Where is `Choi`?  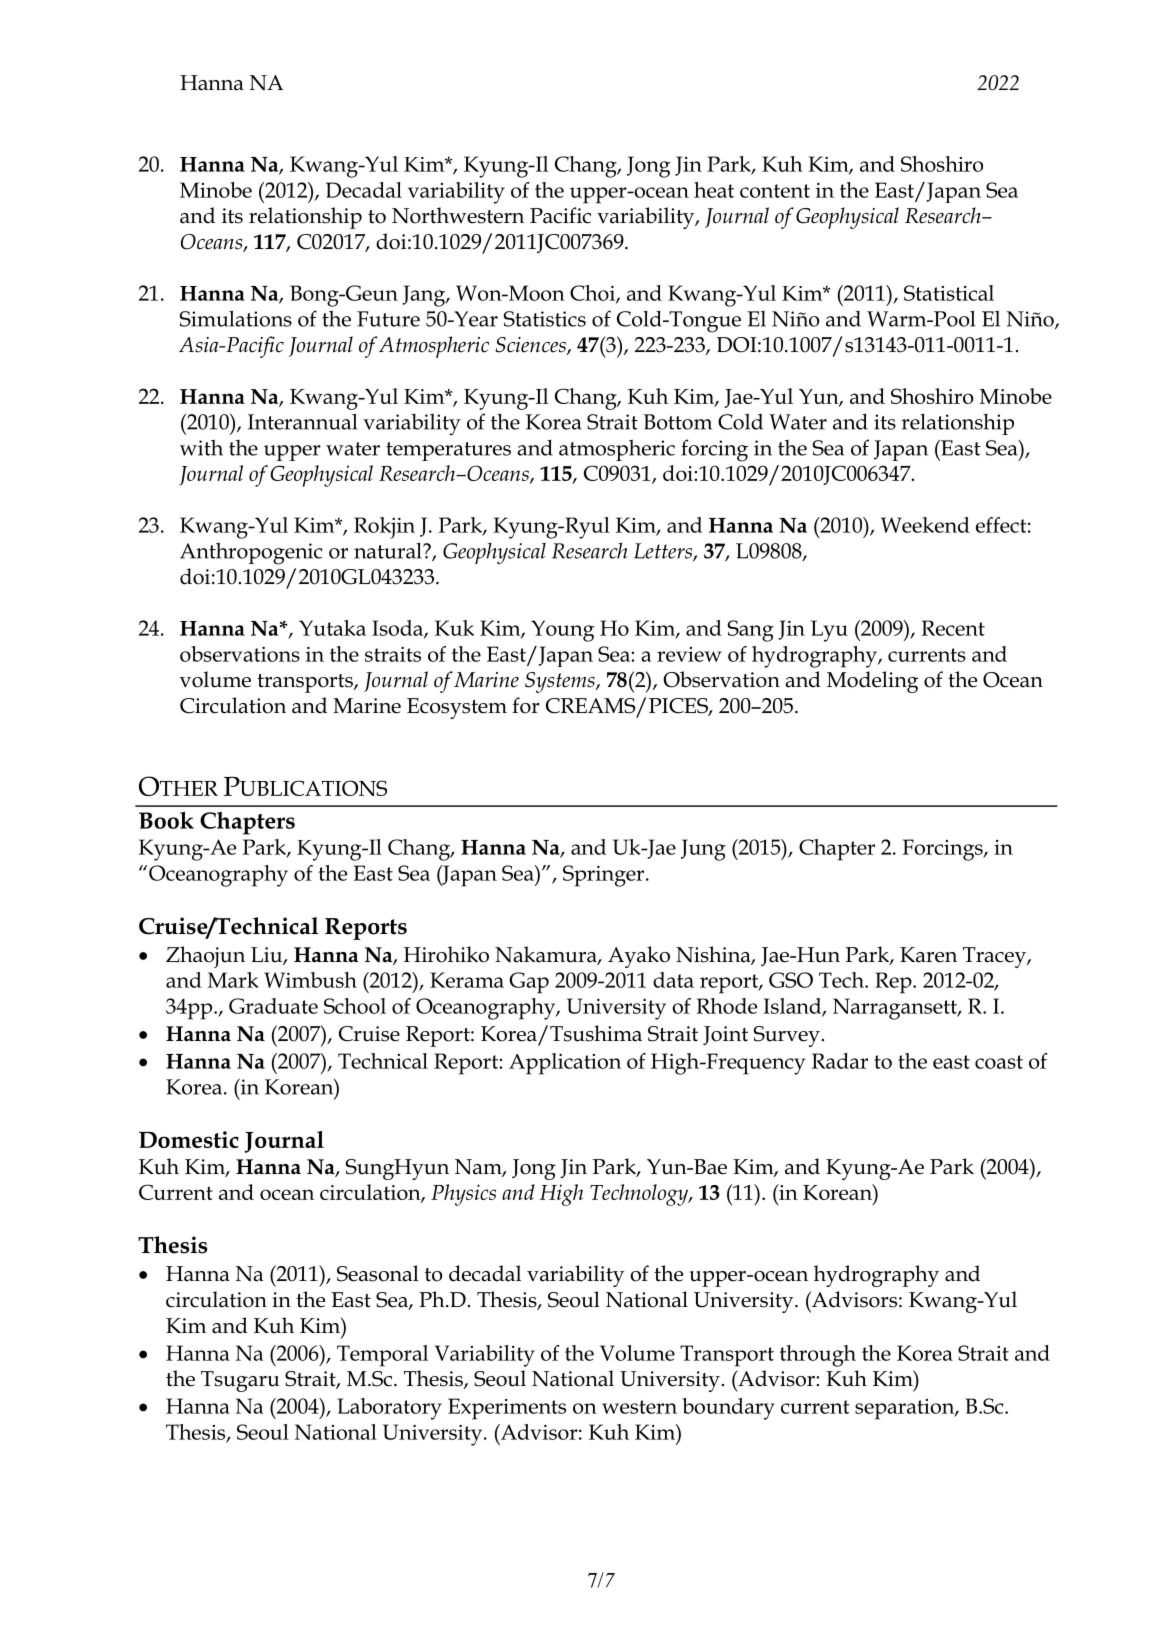 Choi is located at coordinates (593, 294).
